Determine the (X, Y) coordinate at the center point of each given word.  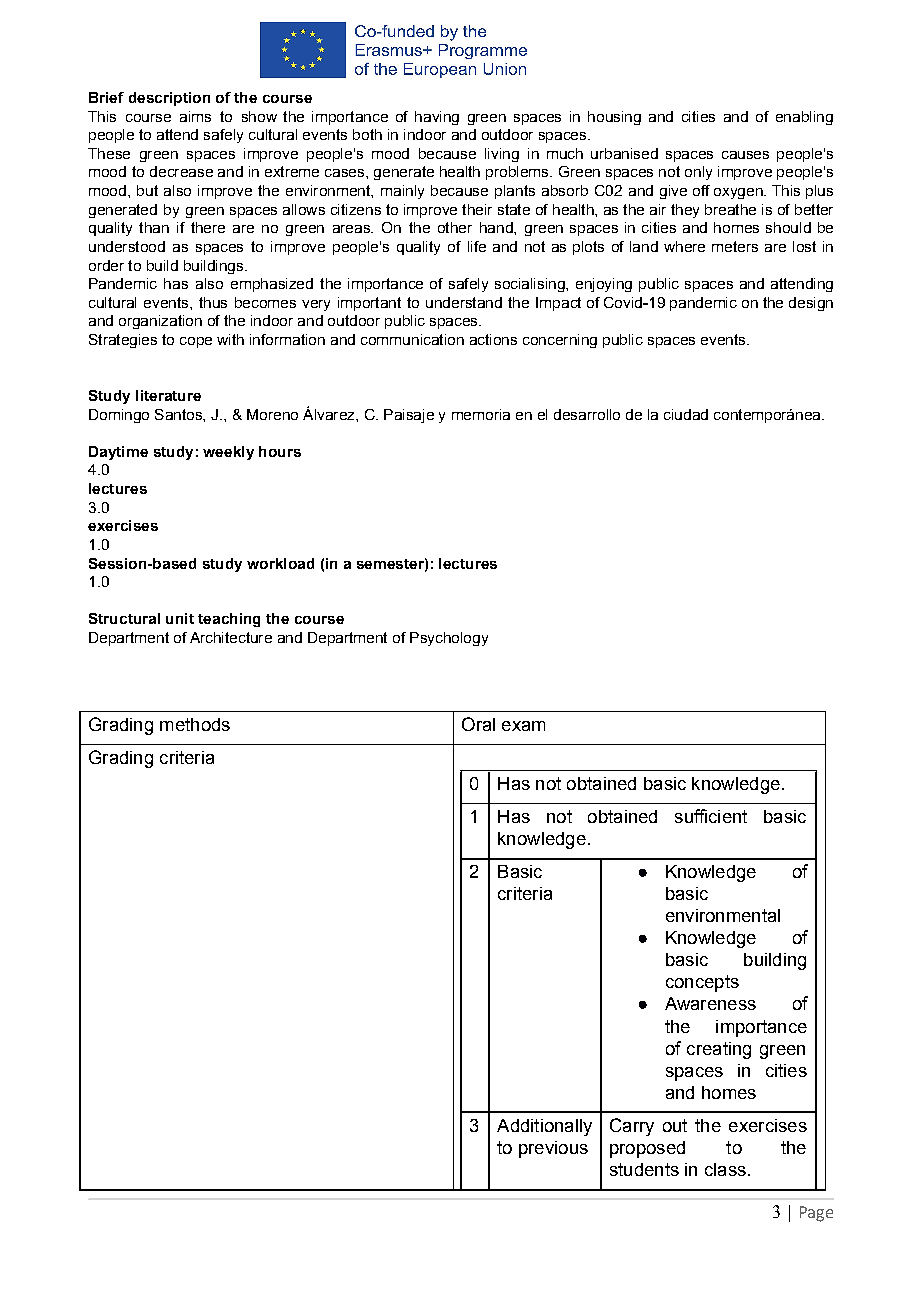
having (437, 118)
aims (195, 116)
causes (745, 155)
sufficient (711, 816)
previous (553, 1149)
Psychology (449, 639)
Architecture (231, 637)
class (725, 1169)
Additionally (544, 1127)
